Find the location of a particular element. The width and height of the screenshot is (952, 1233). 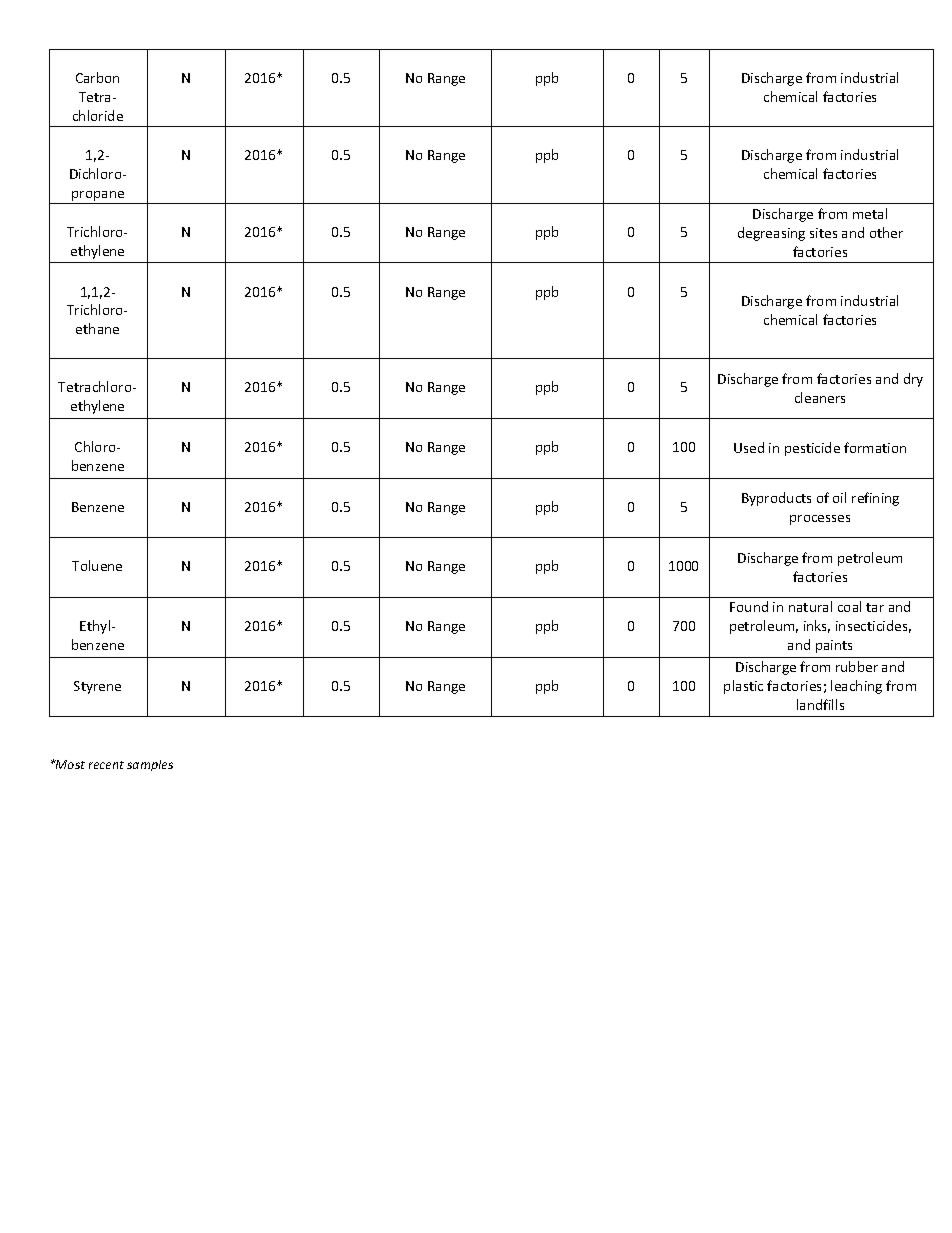

metal is located at coordinates (870, 213).
